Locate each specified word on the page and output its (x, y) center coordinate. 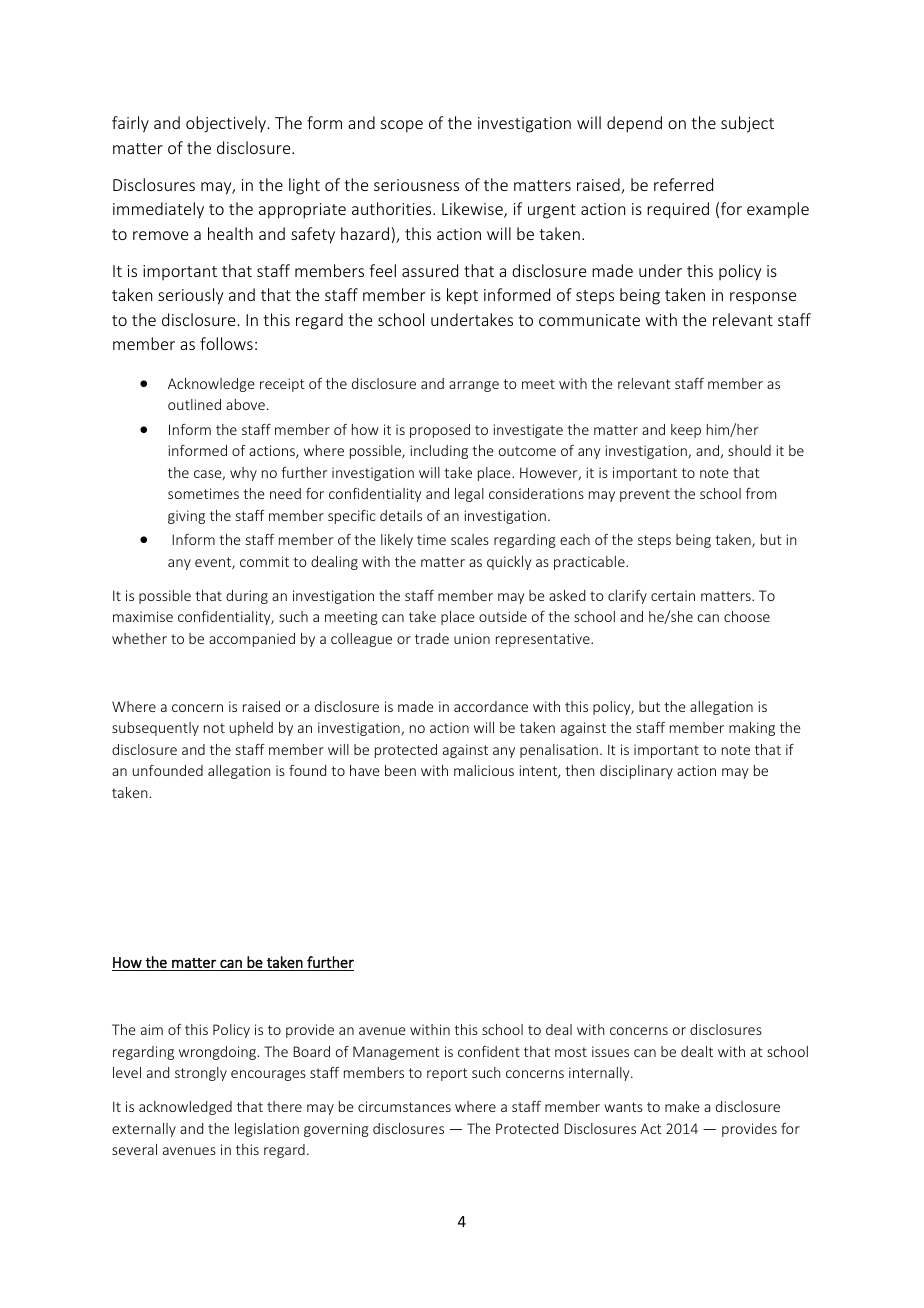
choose (747, 616)
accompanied (252, 640)
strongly (201, 1074)
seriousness (416, 185)
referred (683, 184)
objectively (226, 124)
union (472, 638)
